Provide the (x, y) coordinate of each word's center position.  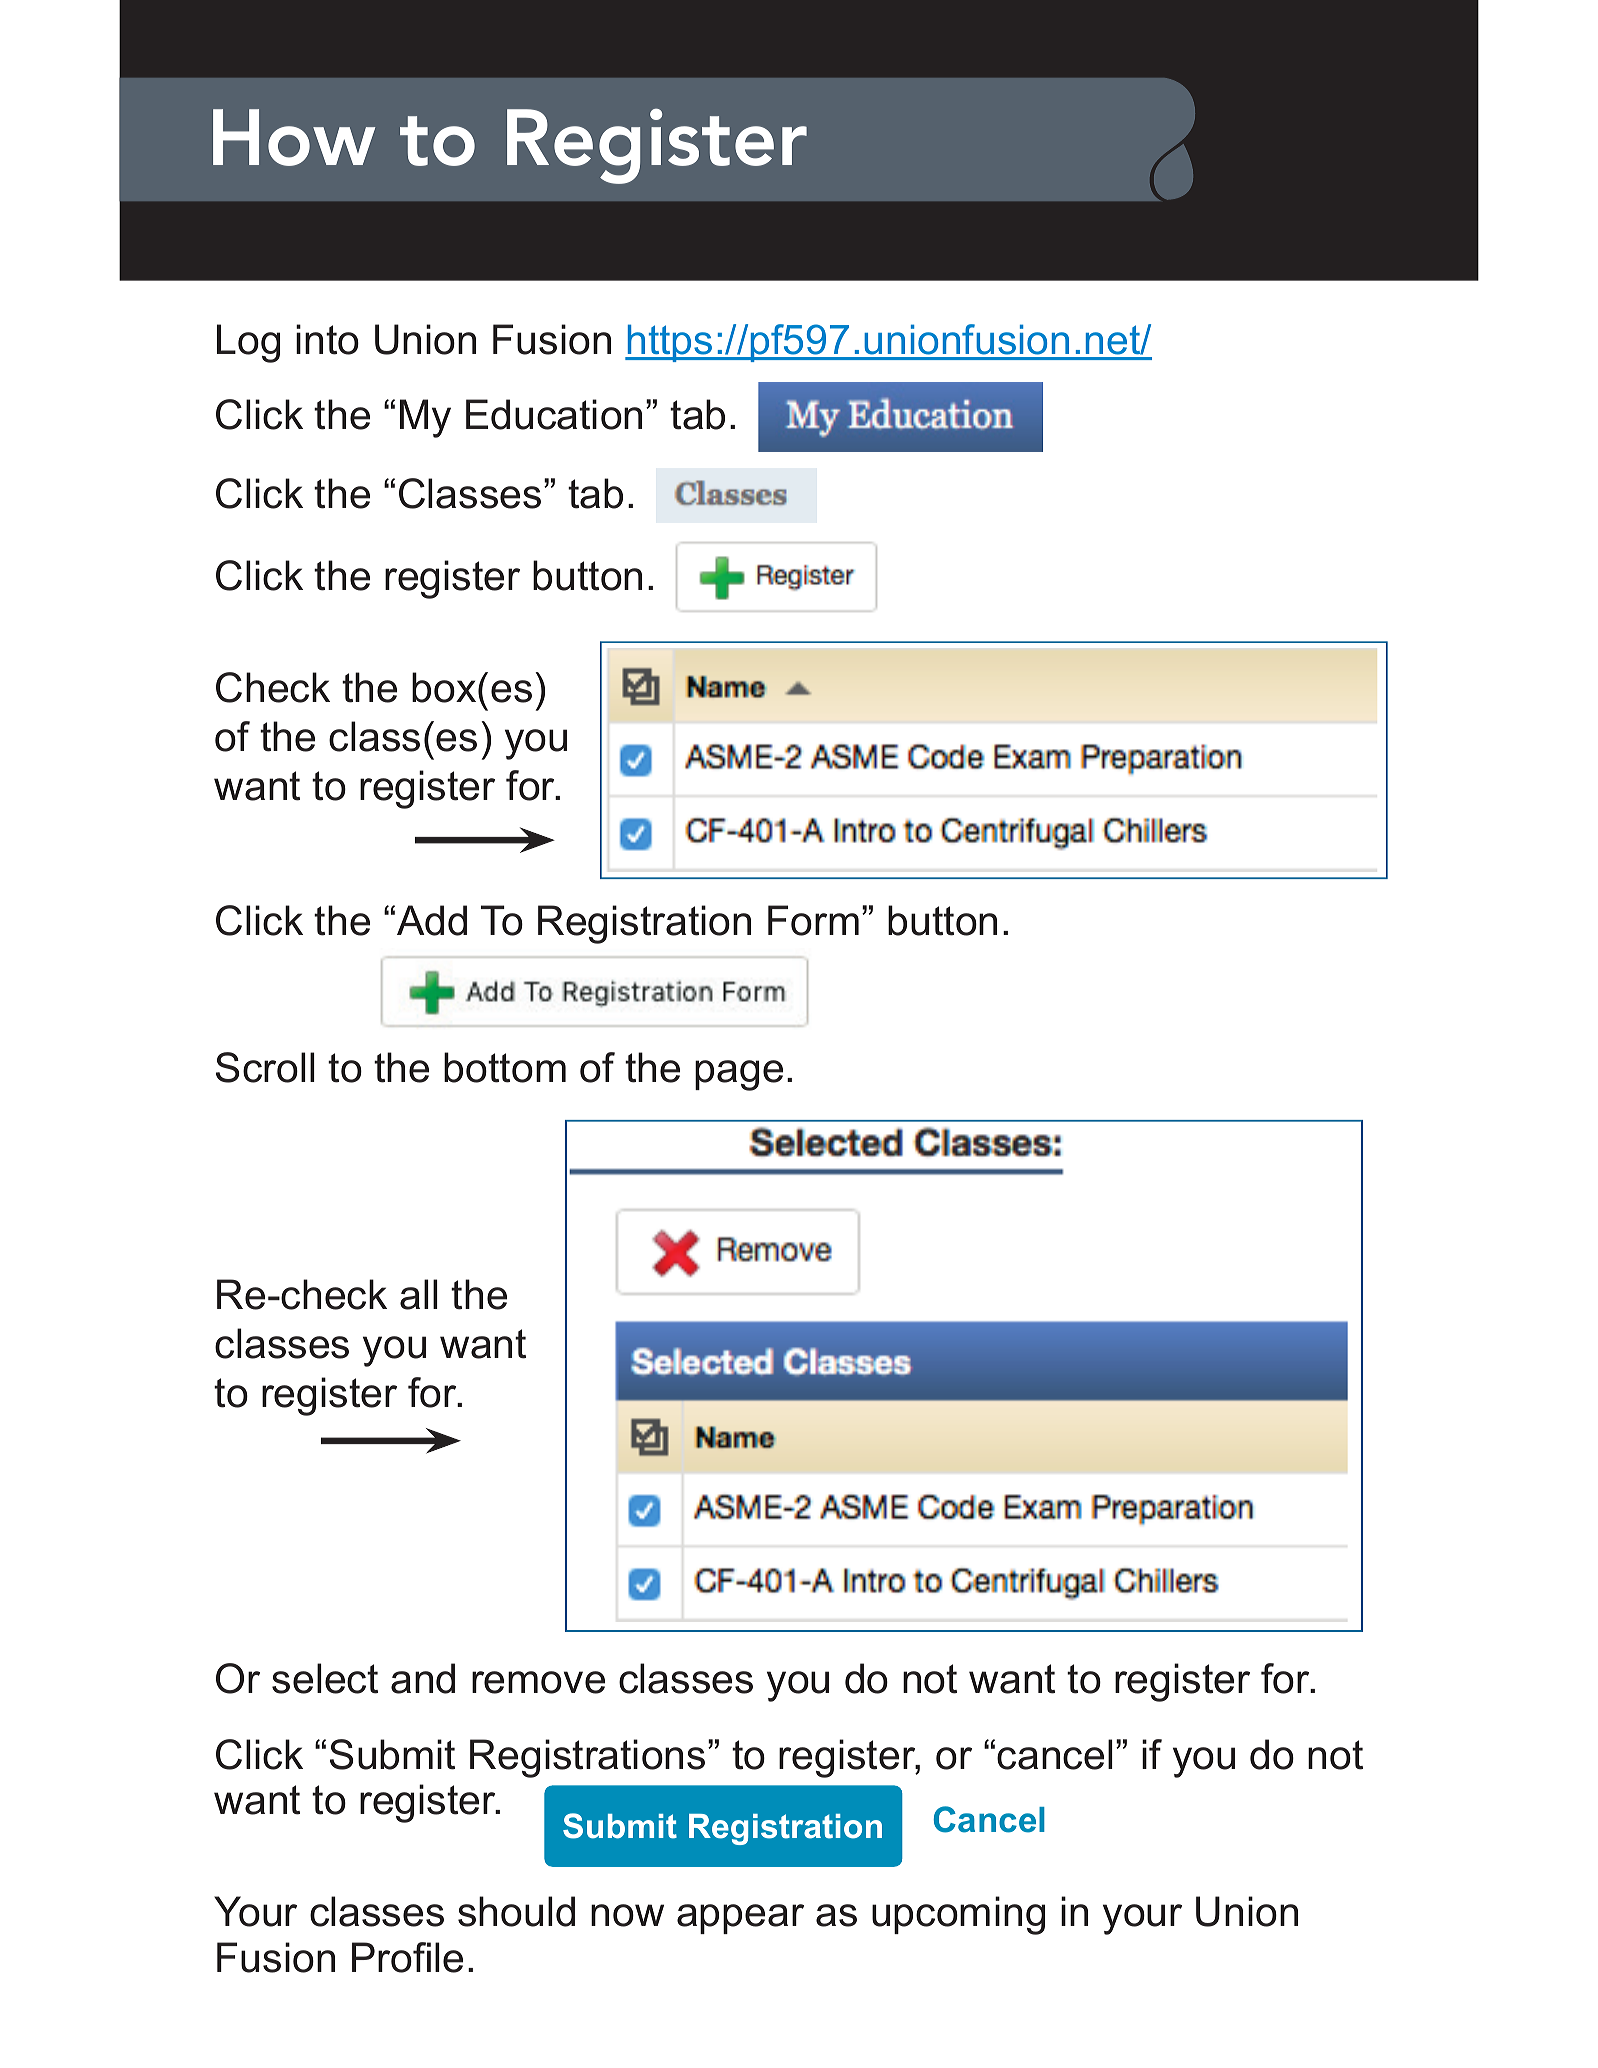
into (327, 339)
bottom (505, 1067)
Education (554, 414)
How (294, 137)
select (325, 1678)
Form (813, 920)
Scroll (265, 1067)
